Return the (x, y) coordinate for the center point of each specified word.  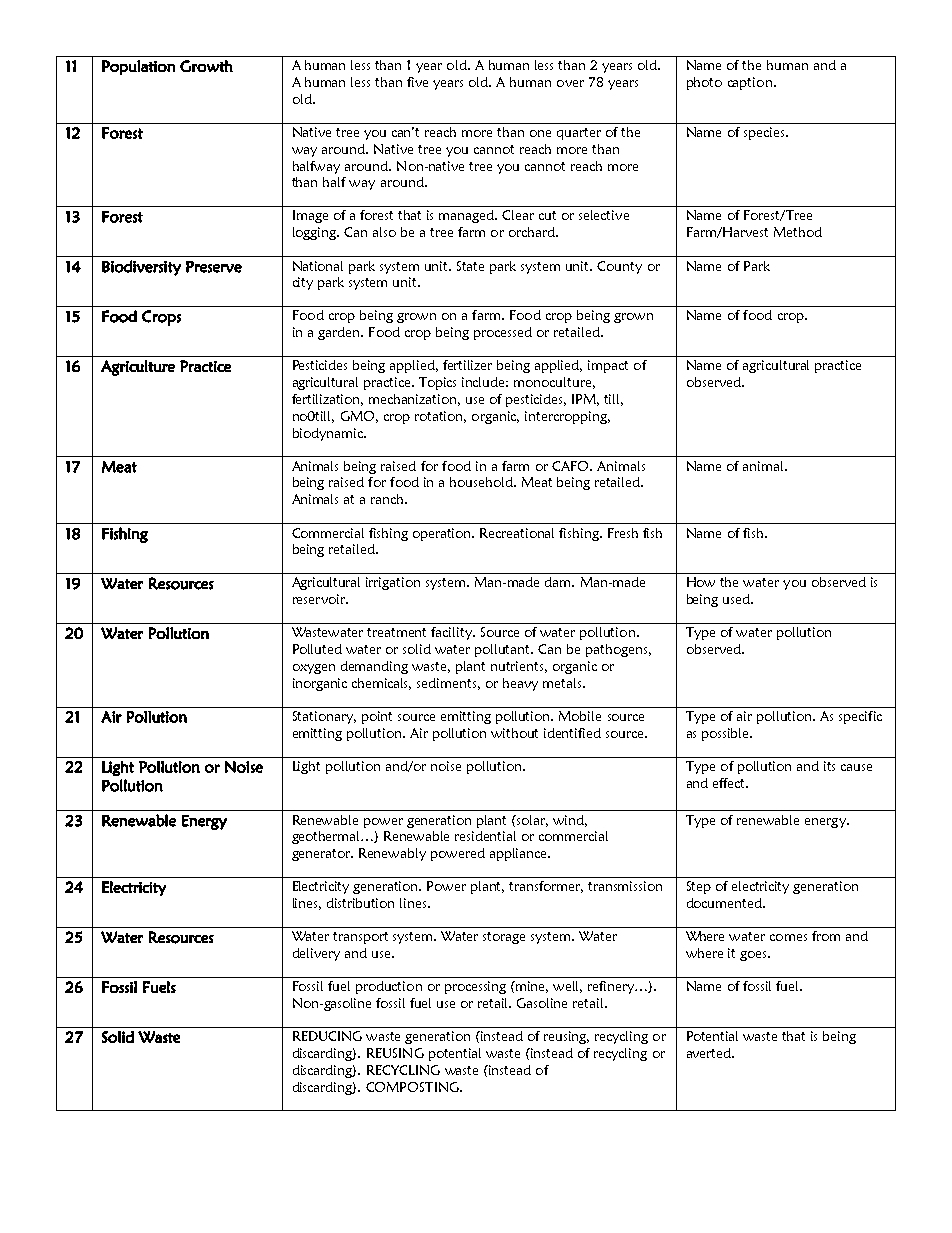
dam (559, 582)
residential (485, 836)
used (737, 599)
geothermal (327, 837)
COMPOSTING (413, 1087)
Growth (206, 66)
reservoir (320, 599)
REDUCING (327, 1036)
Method (798, 232)
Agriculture (138, 368)
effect (730, 783)
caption (750, 83)
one (540, 133)
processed (503, 333)
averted (710, 1053)
